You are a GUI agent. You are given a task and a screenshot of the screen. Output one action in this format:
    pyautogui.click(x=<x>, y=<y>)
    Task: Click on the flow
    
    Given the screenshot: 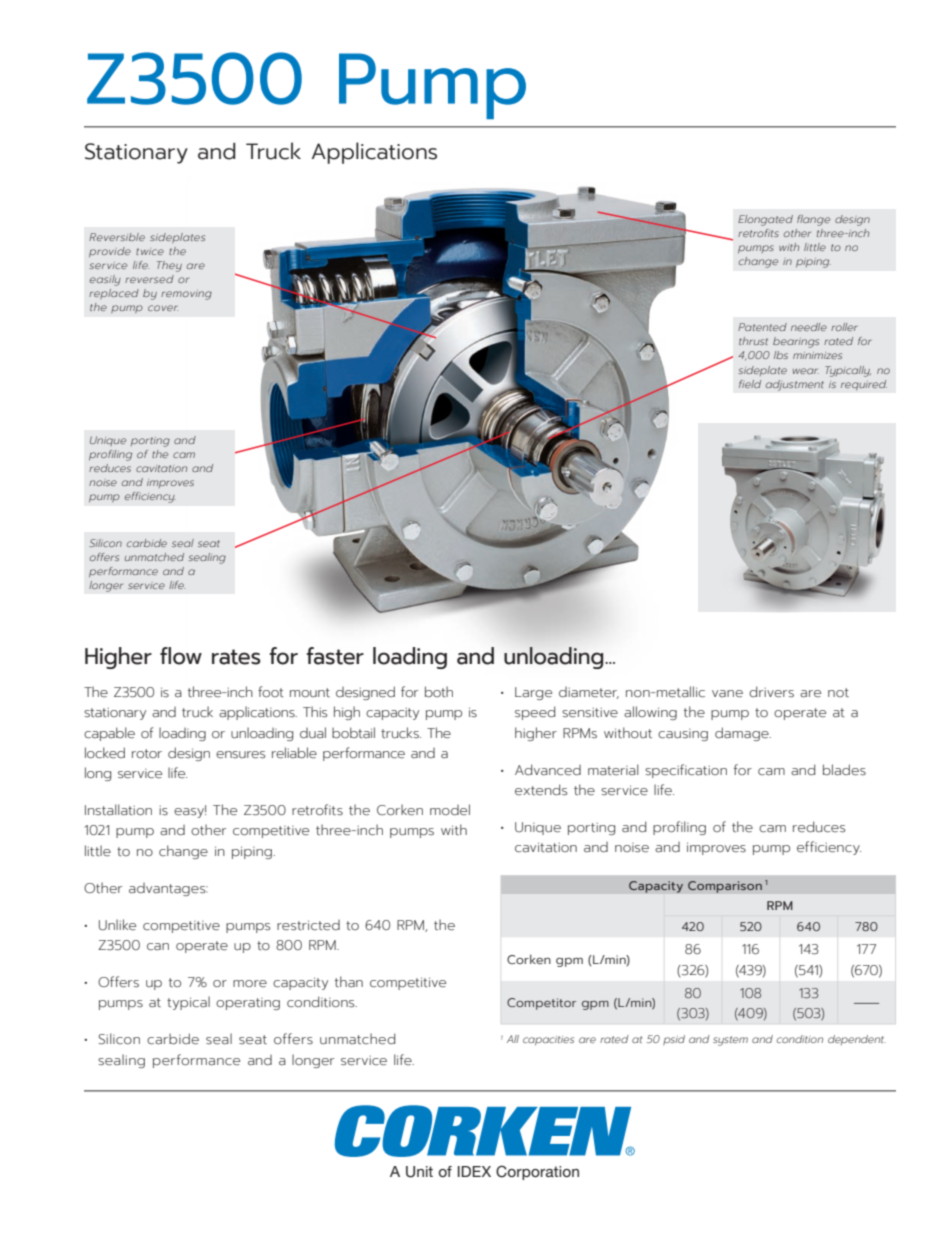 What is the action you would take?
    pyautogui.click(x=181, y=656)
